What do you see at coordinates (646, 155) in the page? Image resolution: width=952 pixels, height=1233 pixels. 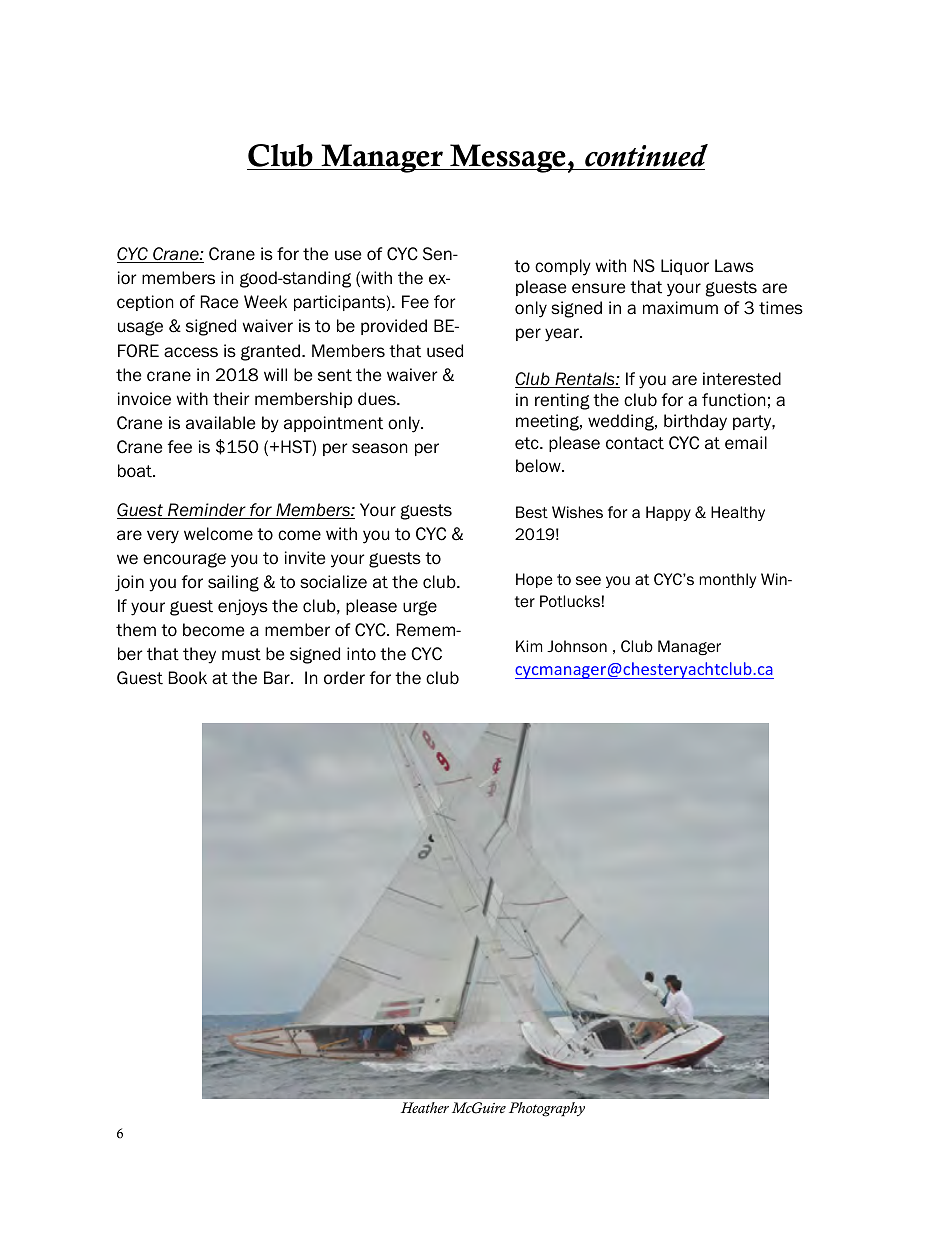 I see `continued` at bounding box center [646, 155].
